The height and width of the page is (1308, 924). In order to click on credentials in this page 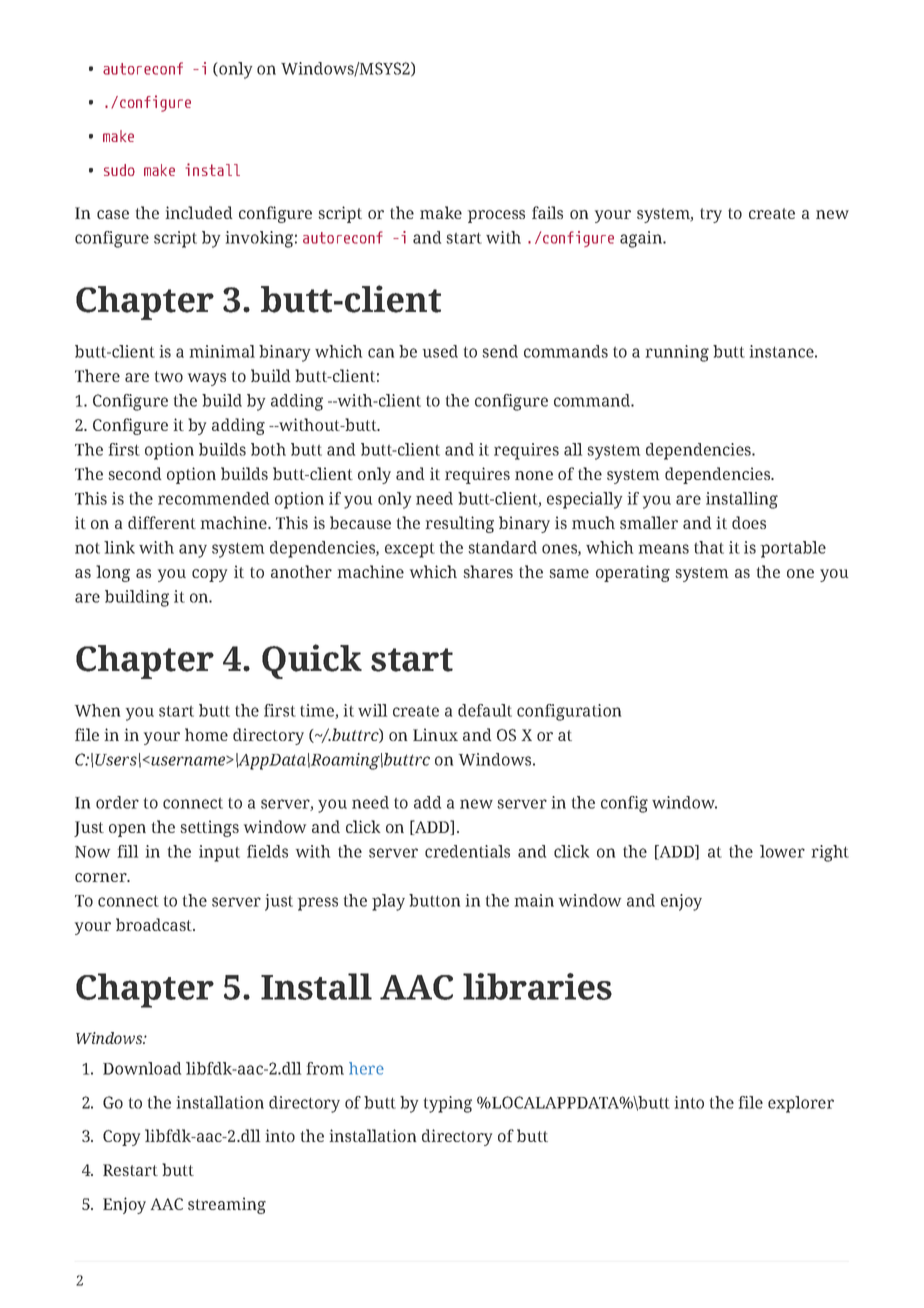, I will do `click(467, 851)`.
